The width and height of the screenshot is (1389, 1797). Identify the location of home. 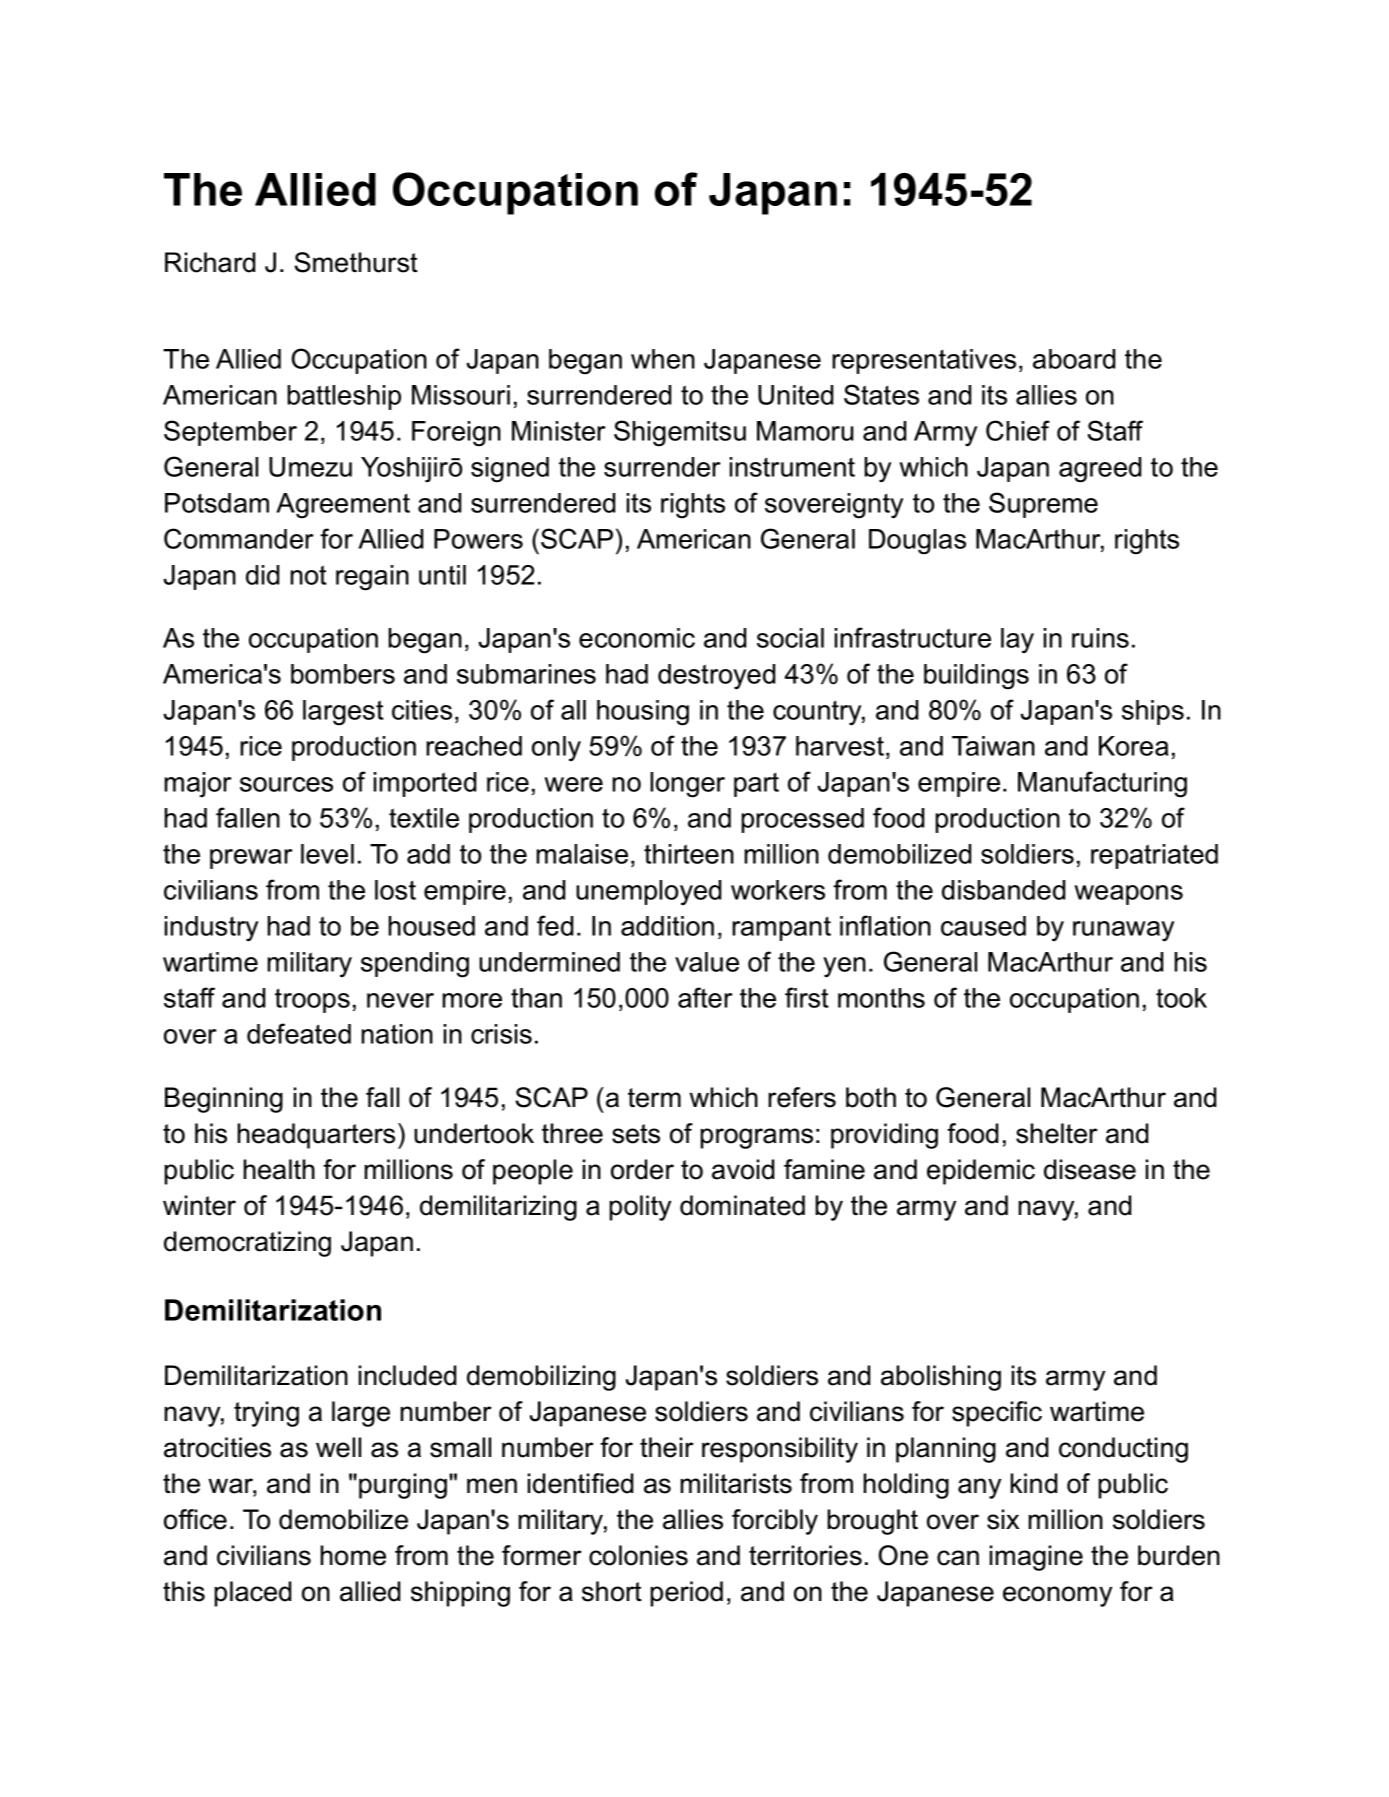
(353, 1555).
